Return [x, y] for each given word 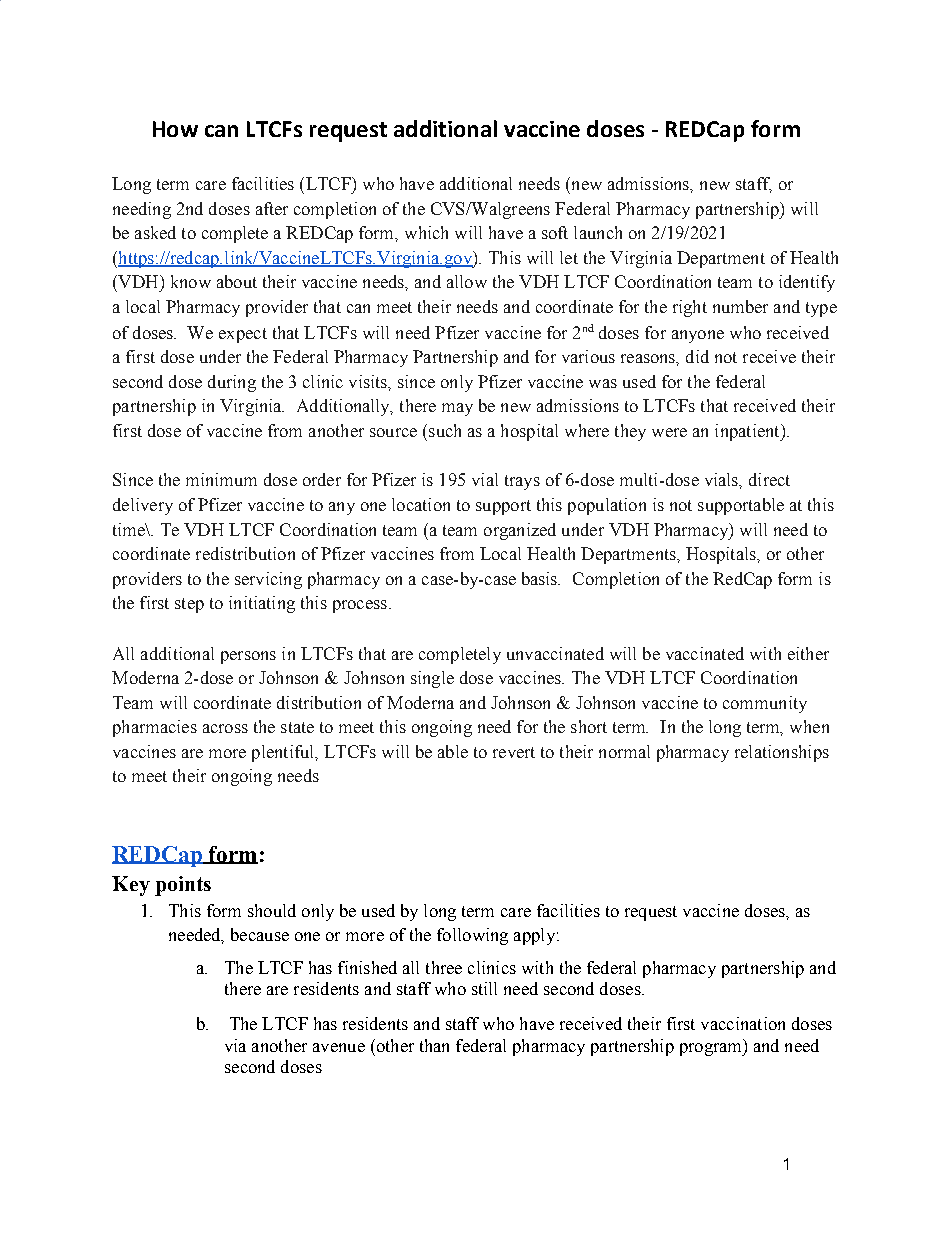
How [175, 129]
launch [598, 232]
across [225, 728]
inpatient [748, 432]
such [445, 430]
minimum [221, 479]
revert [514, 752]
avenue [339, 1047]
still [484, 988]
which [426, 232]
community [765, 704]
